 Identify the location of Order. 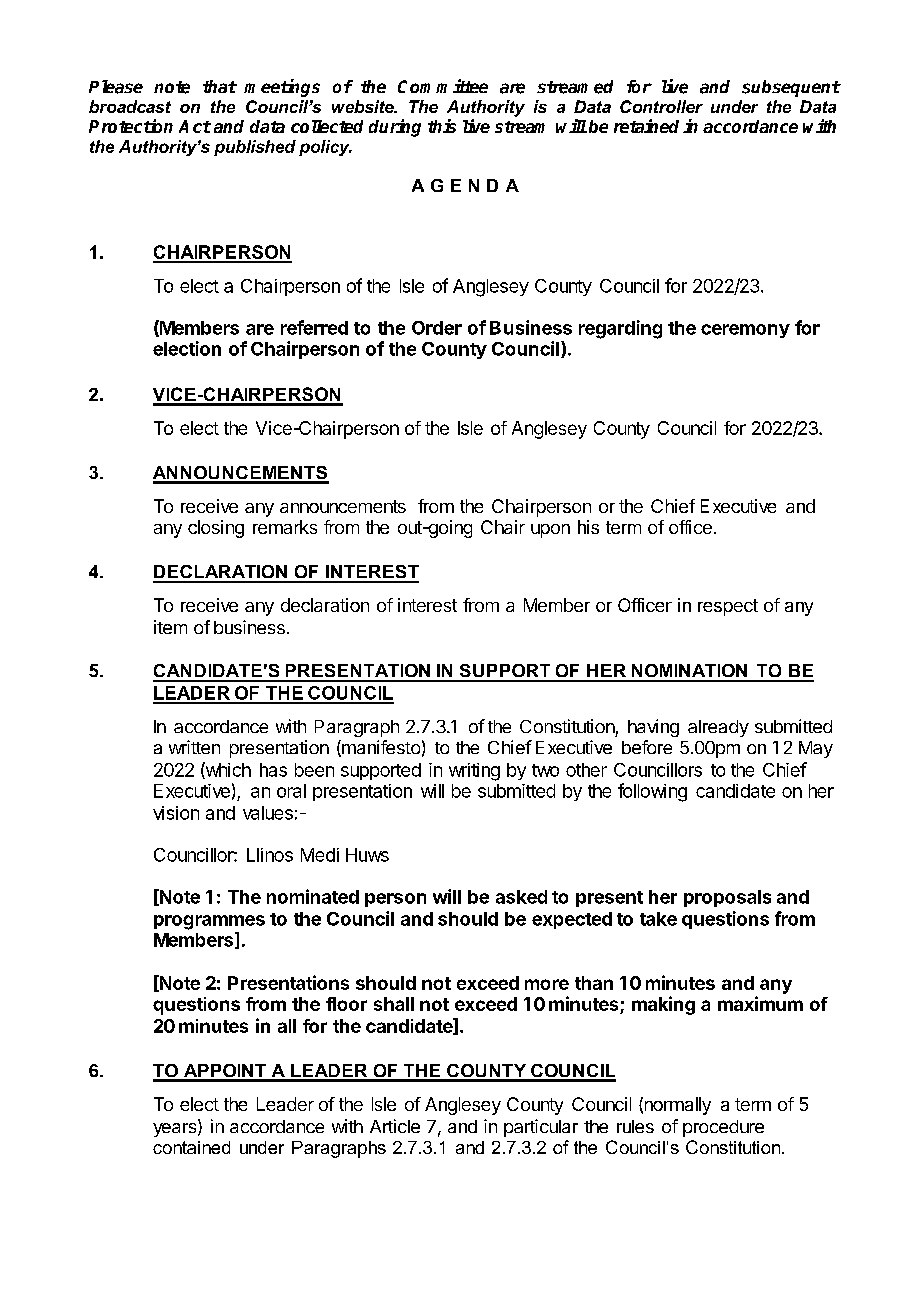
(437, 328).
